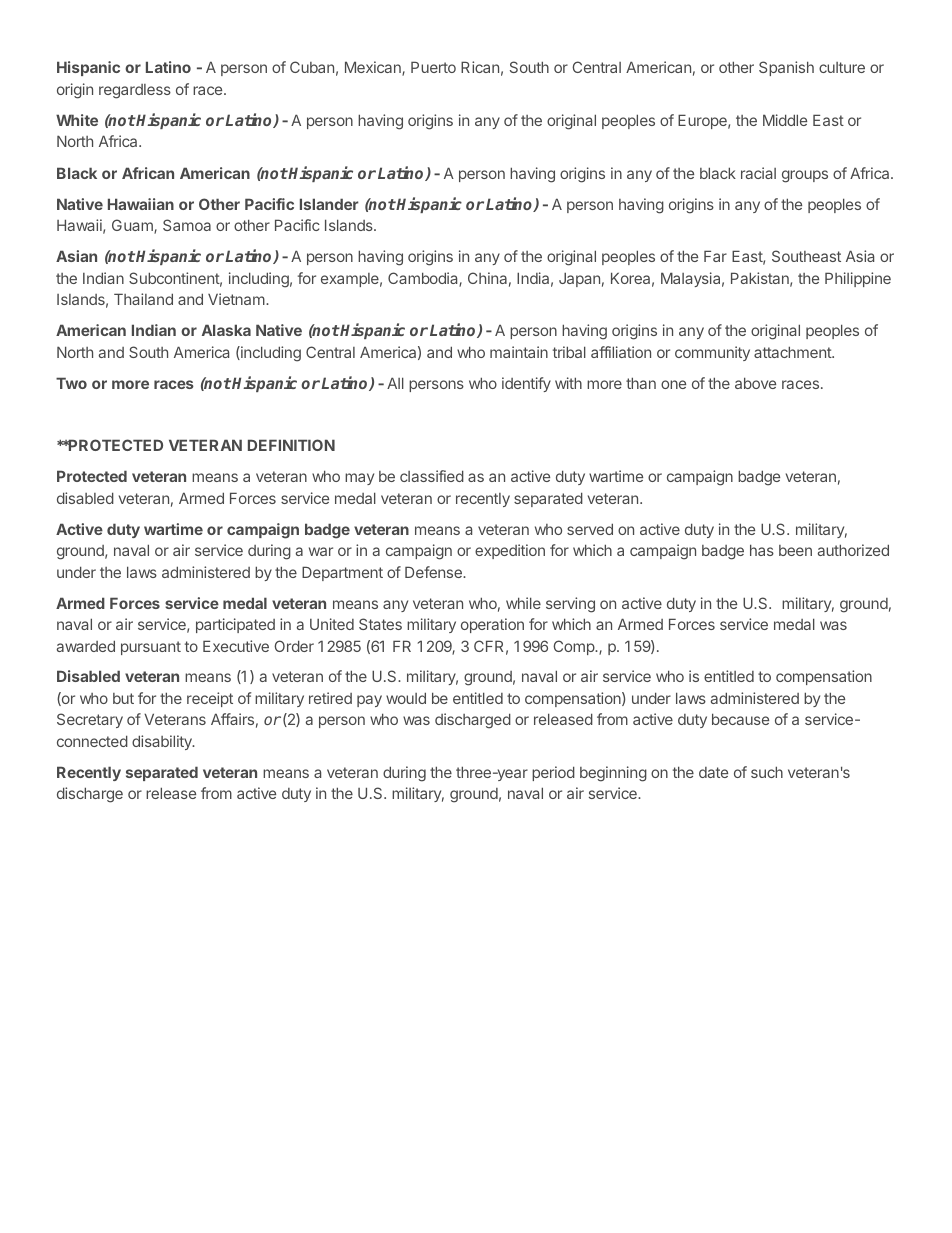 This screenshot has height=1233, width=952. I want to click on Two, so click(71, 383).
